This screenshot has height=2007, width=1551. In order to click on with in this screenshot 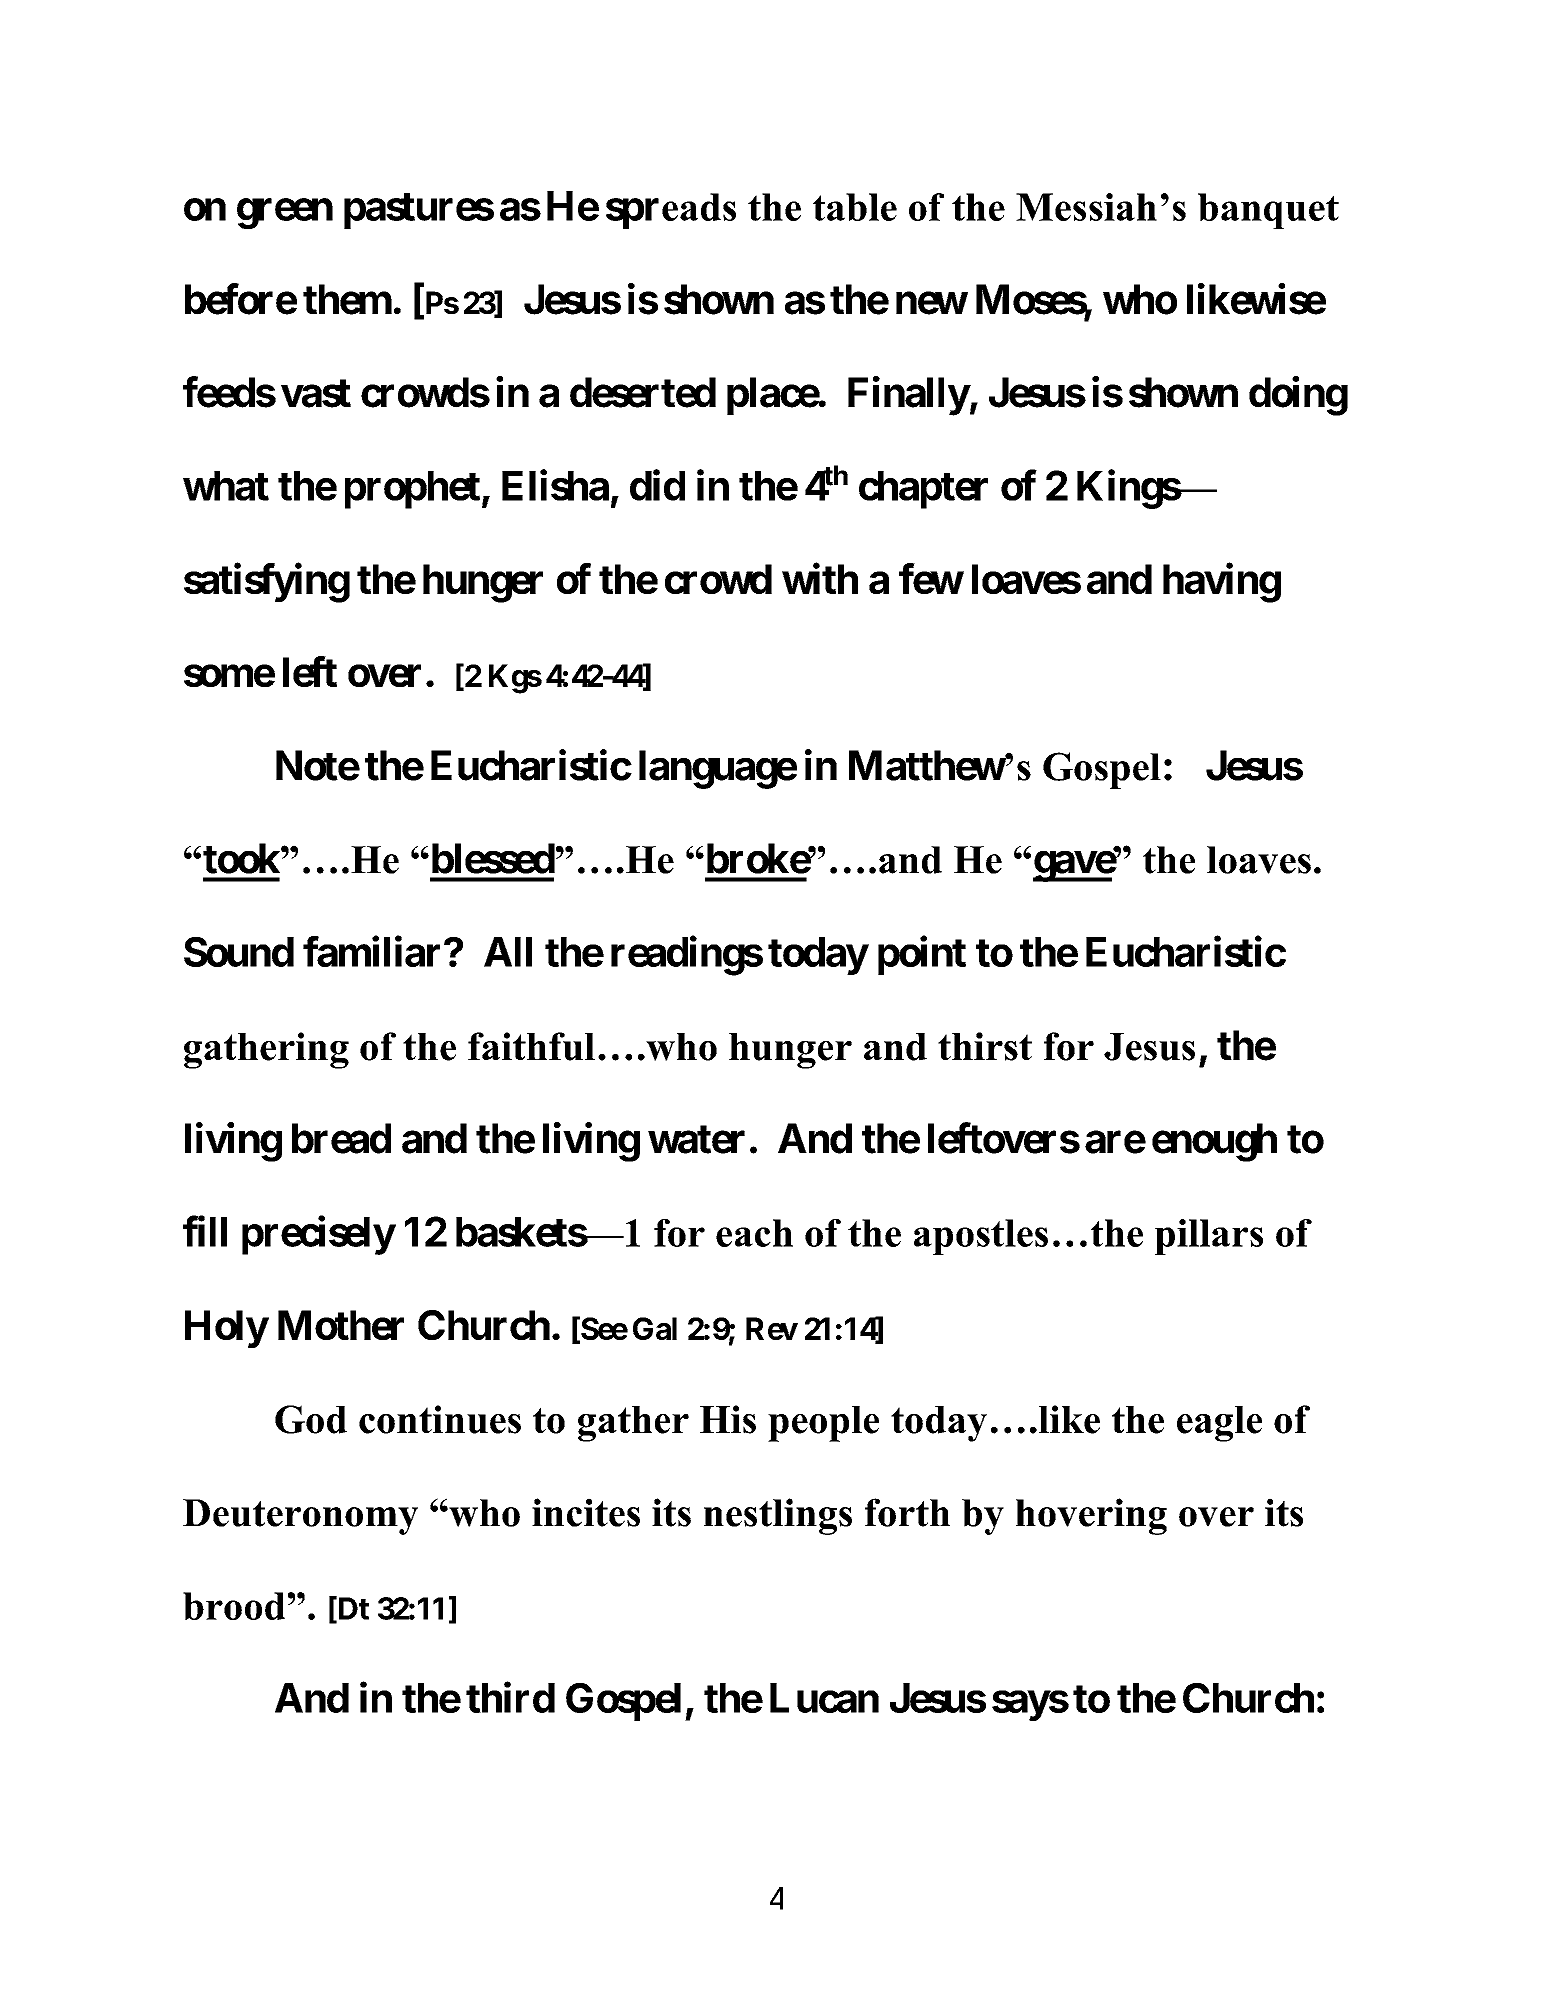, I will do `click(820, 578)`.
